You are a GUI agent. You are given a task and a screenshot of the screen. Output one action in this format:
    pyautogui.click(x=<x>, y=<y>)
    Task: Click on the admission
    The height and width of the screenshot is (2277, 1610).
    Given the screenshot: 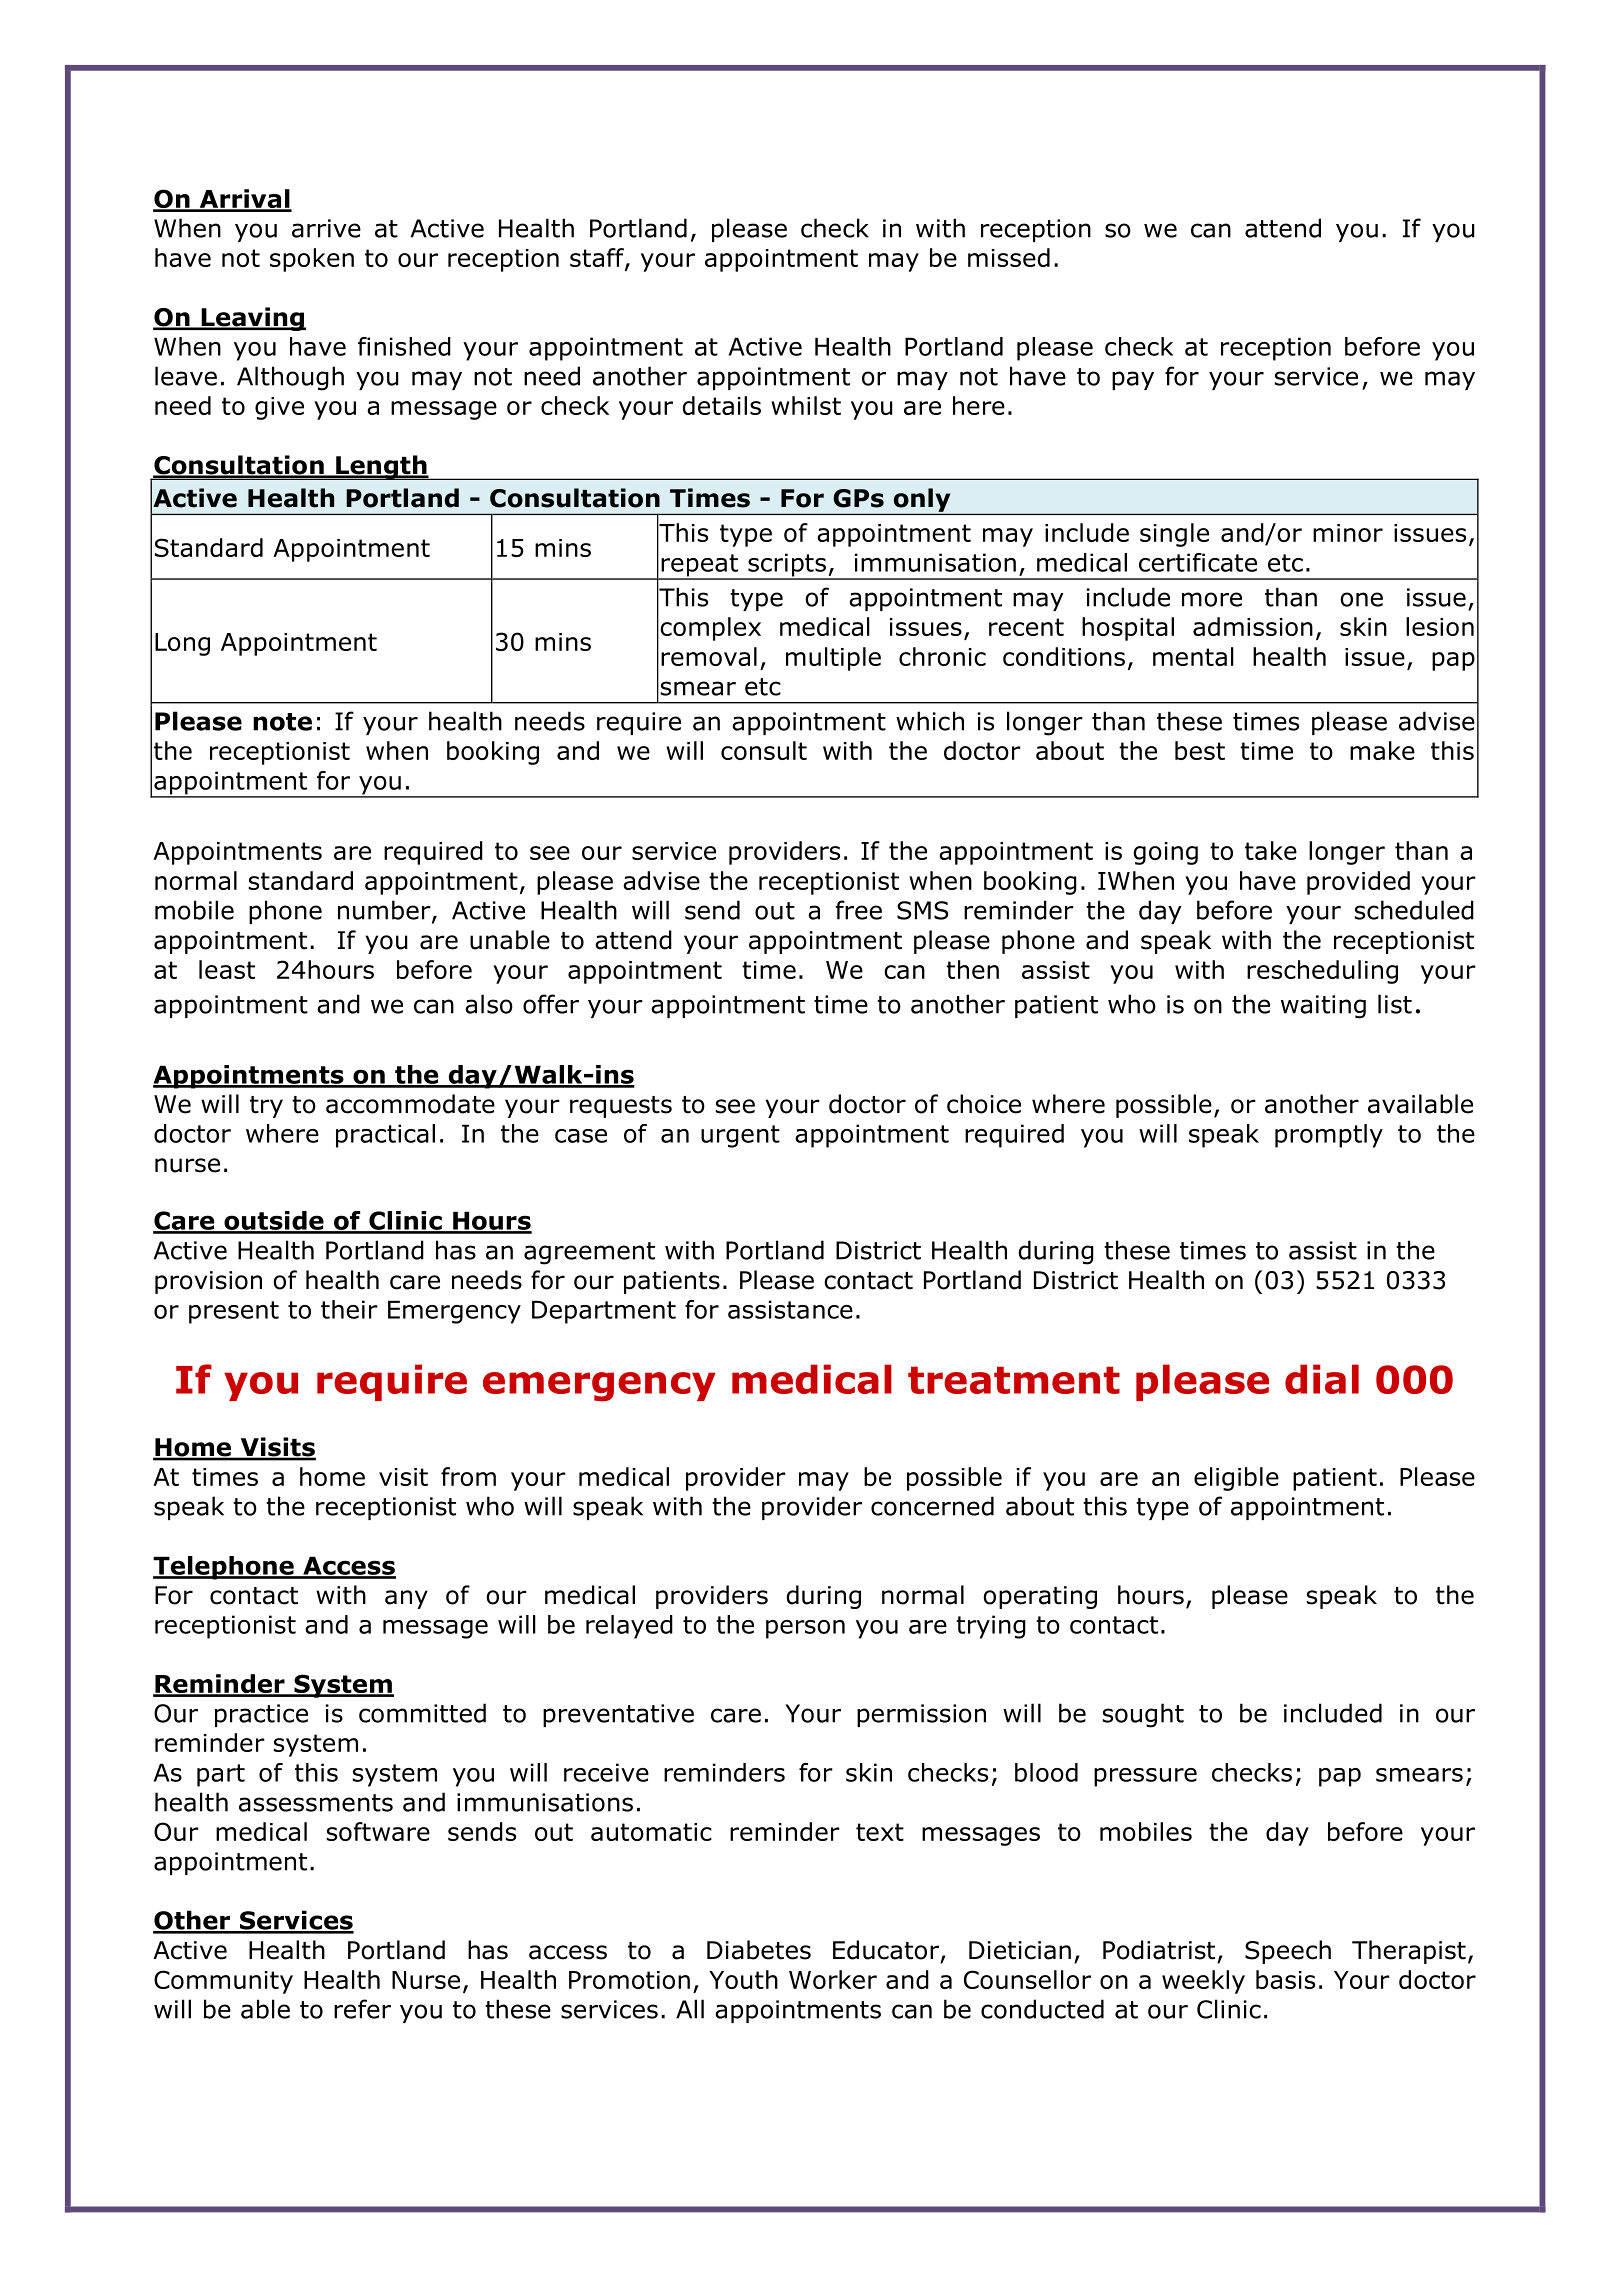 What is the action you would take?
    pyautogui.click(x=1253, y=626)
